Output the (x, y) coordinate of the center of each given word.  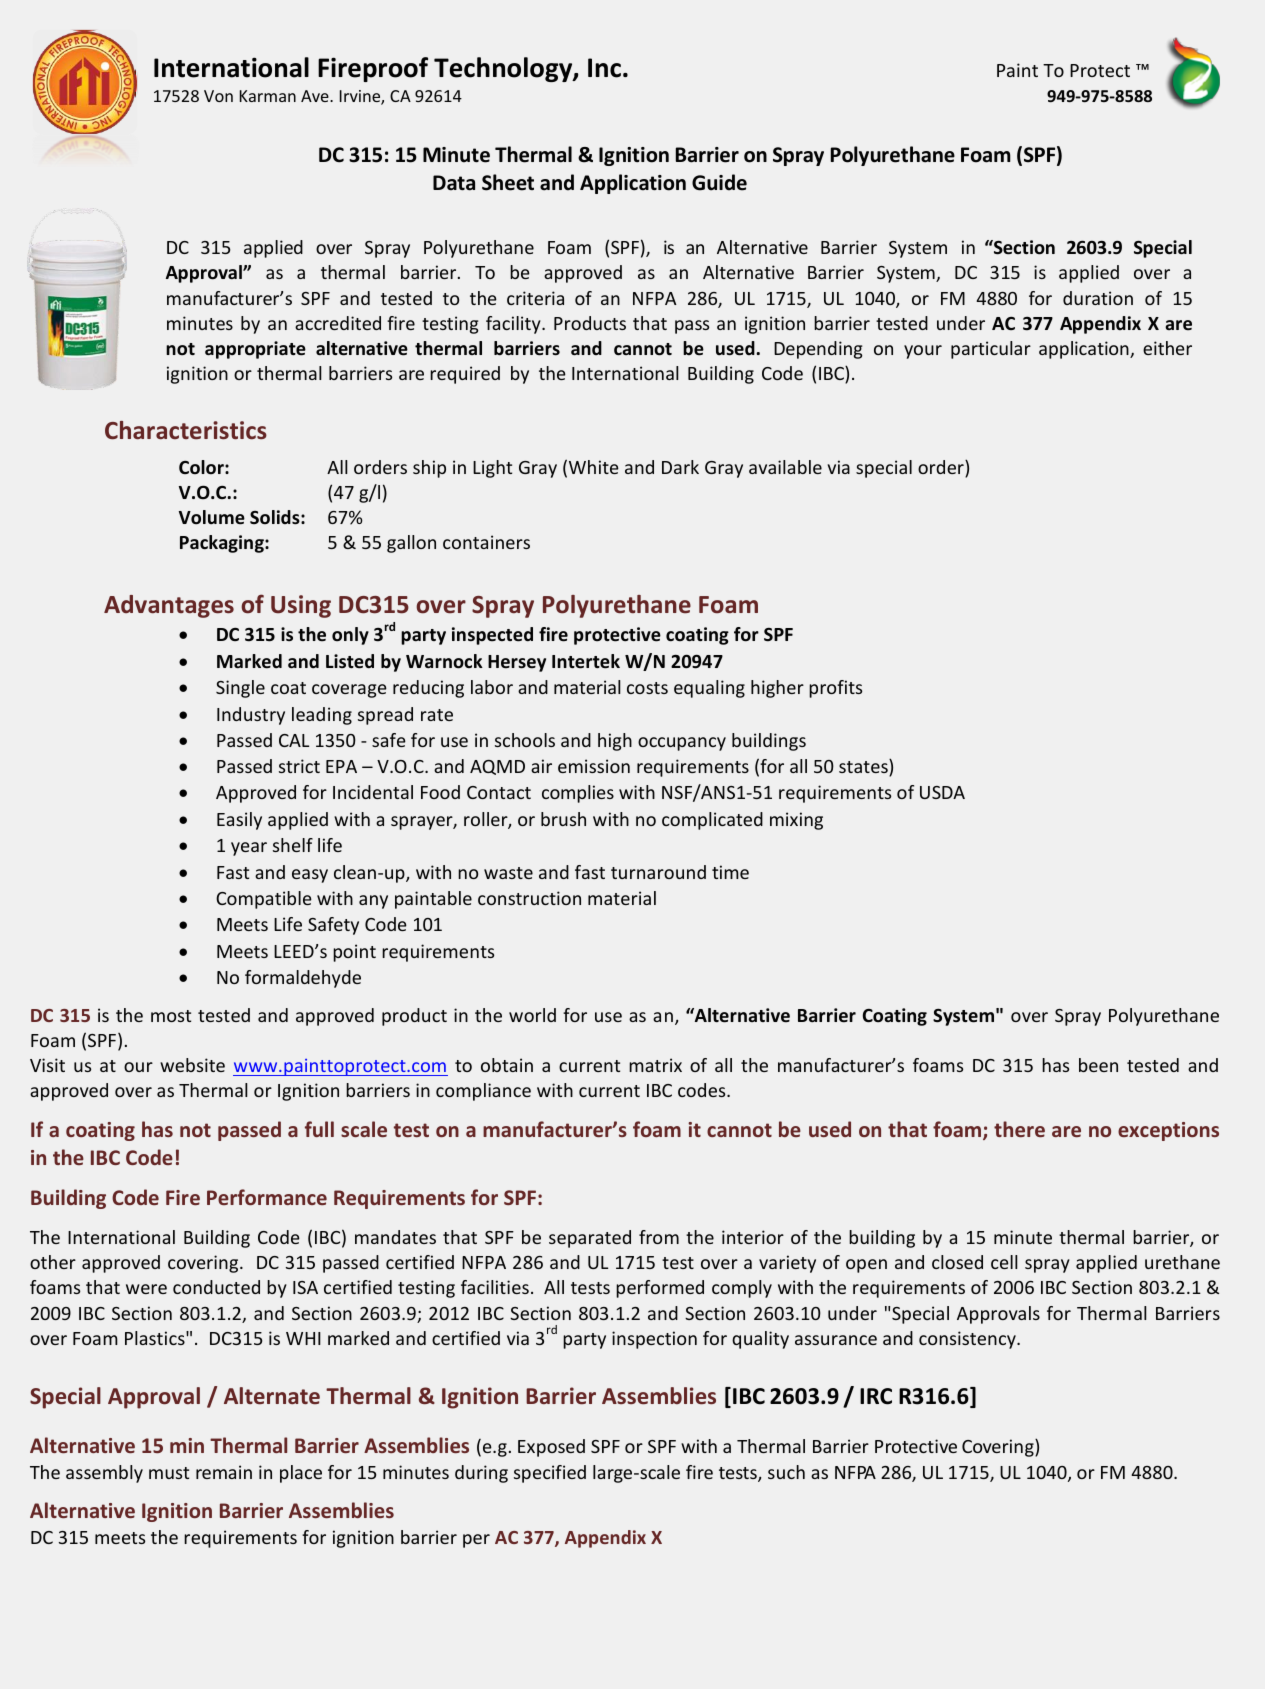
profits (835, 689)
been (1098, 1065)
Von (218, 96)
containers (486, 542)
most (171, 1016)
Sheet (508, 182)
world (532, 1015)
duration (1098, 298)
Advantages (169, 606)
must (169, 1473)
